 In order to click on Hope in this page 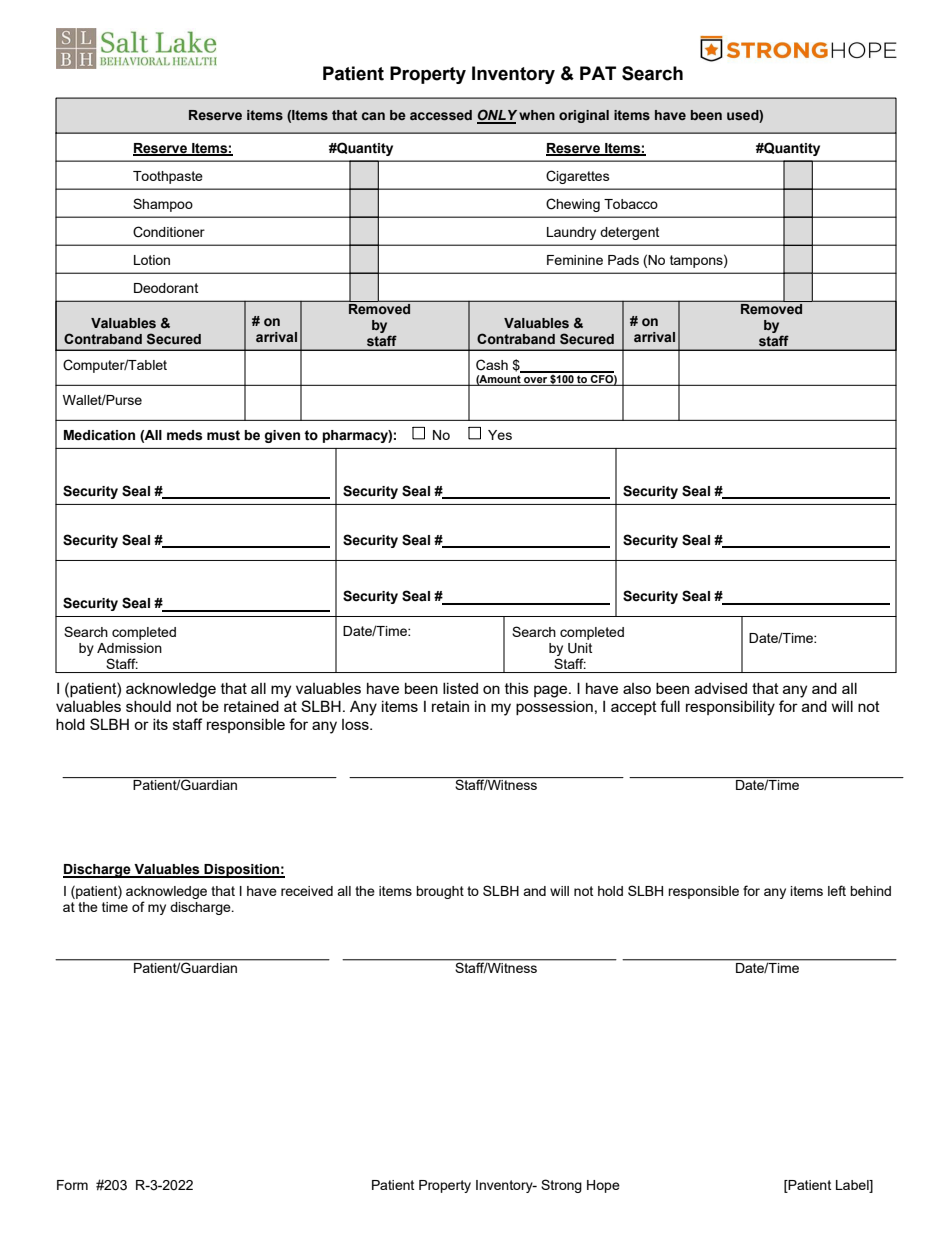, I will do `click(603, 1186)`.
